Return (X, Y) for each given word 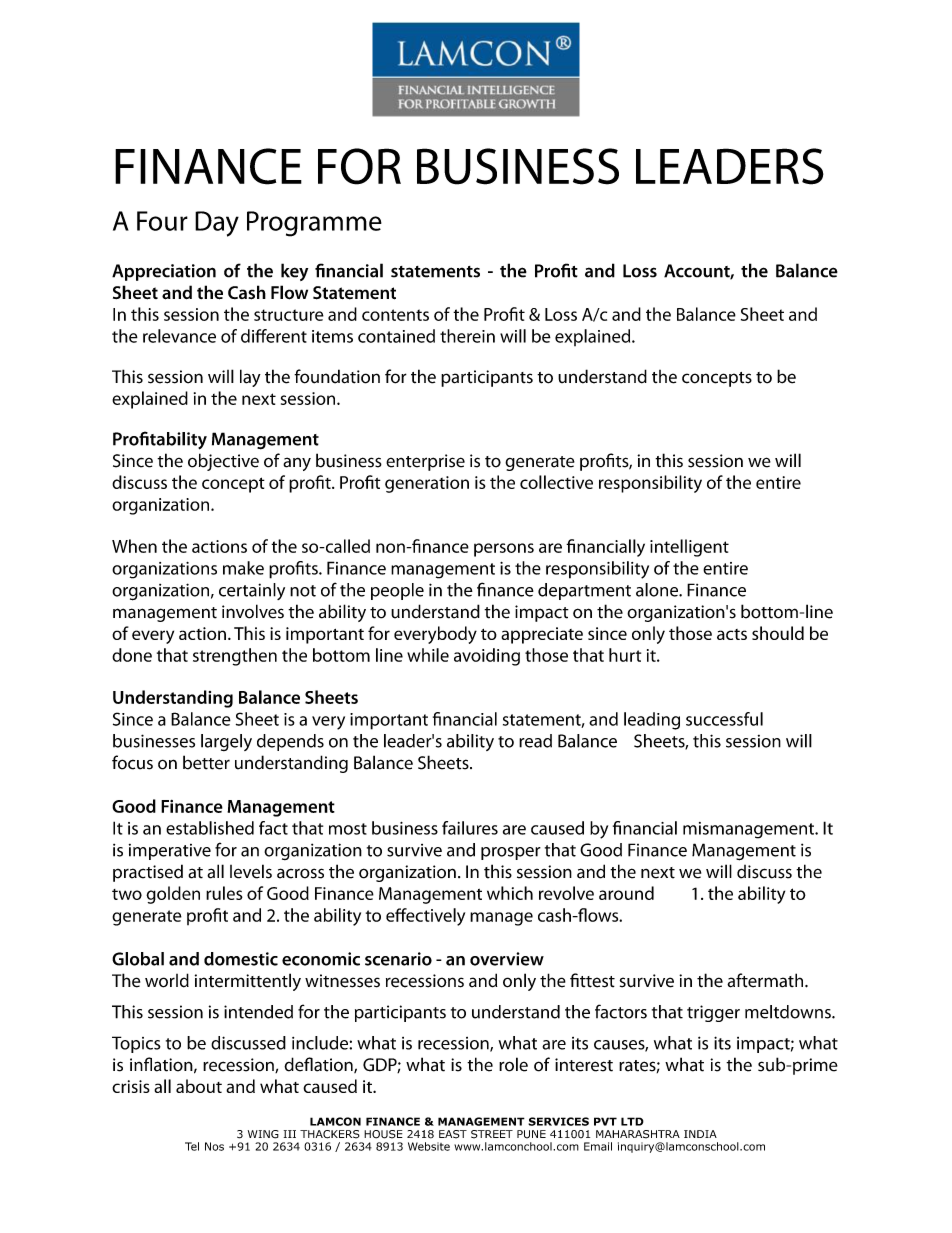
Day (217, 224)
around (626, 893)
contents (395, 315)
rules (224, 893)
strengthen (235, 657)
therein (467, 336)
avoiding (487, 657)
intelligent (689, 548)
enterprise (425, 462)
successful (724, 719)
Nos (214, 1146)
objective (223, 462)
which (510, 893)
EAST (453, 1134)
